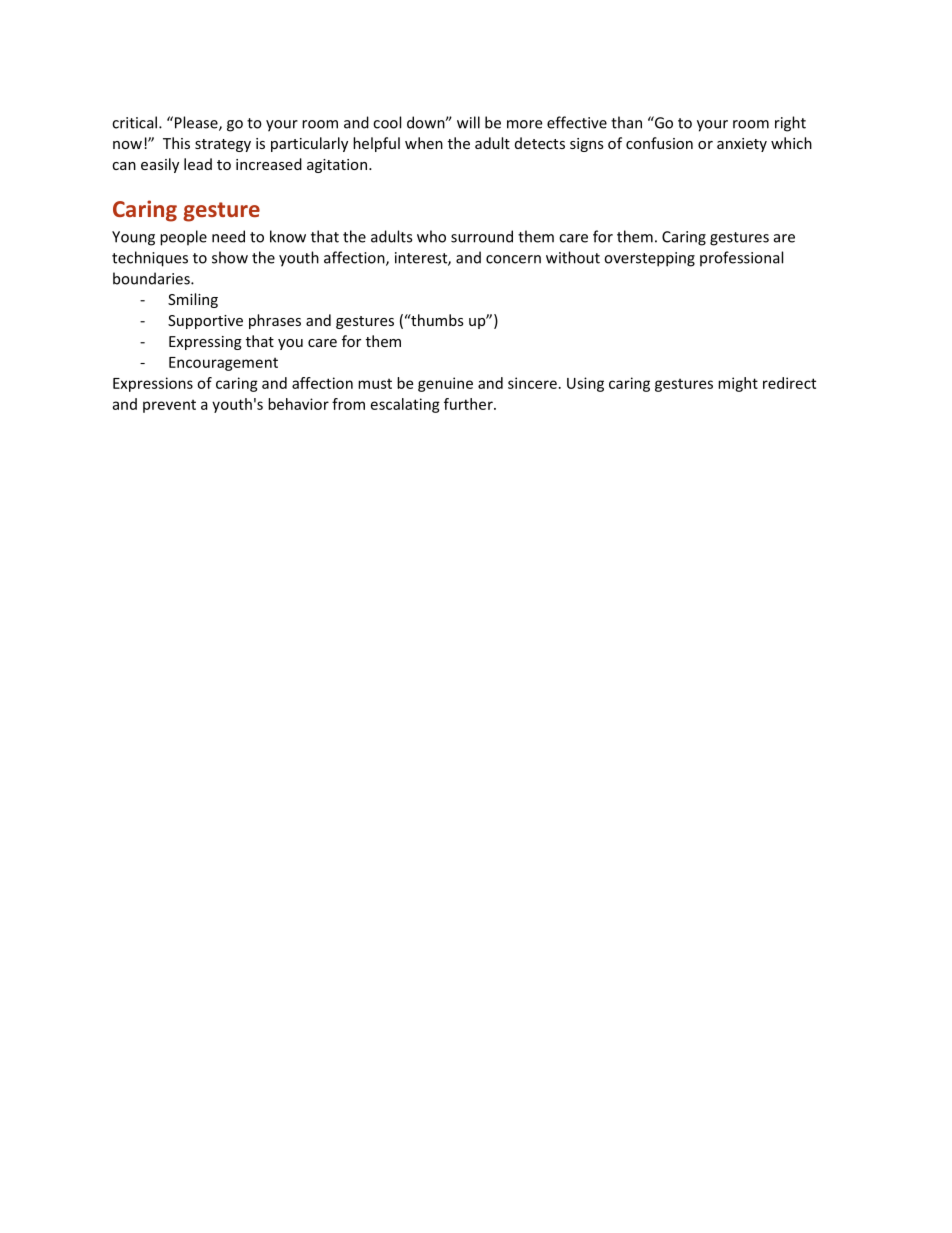  I want to click on phrases, so click(275, 321).
